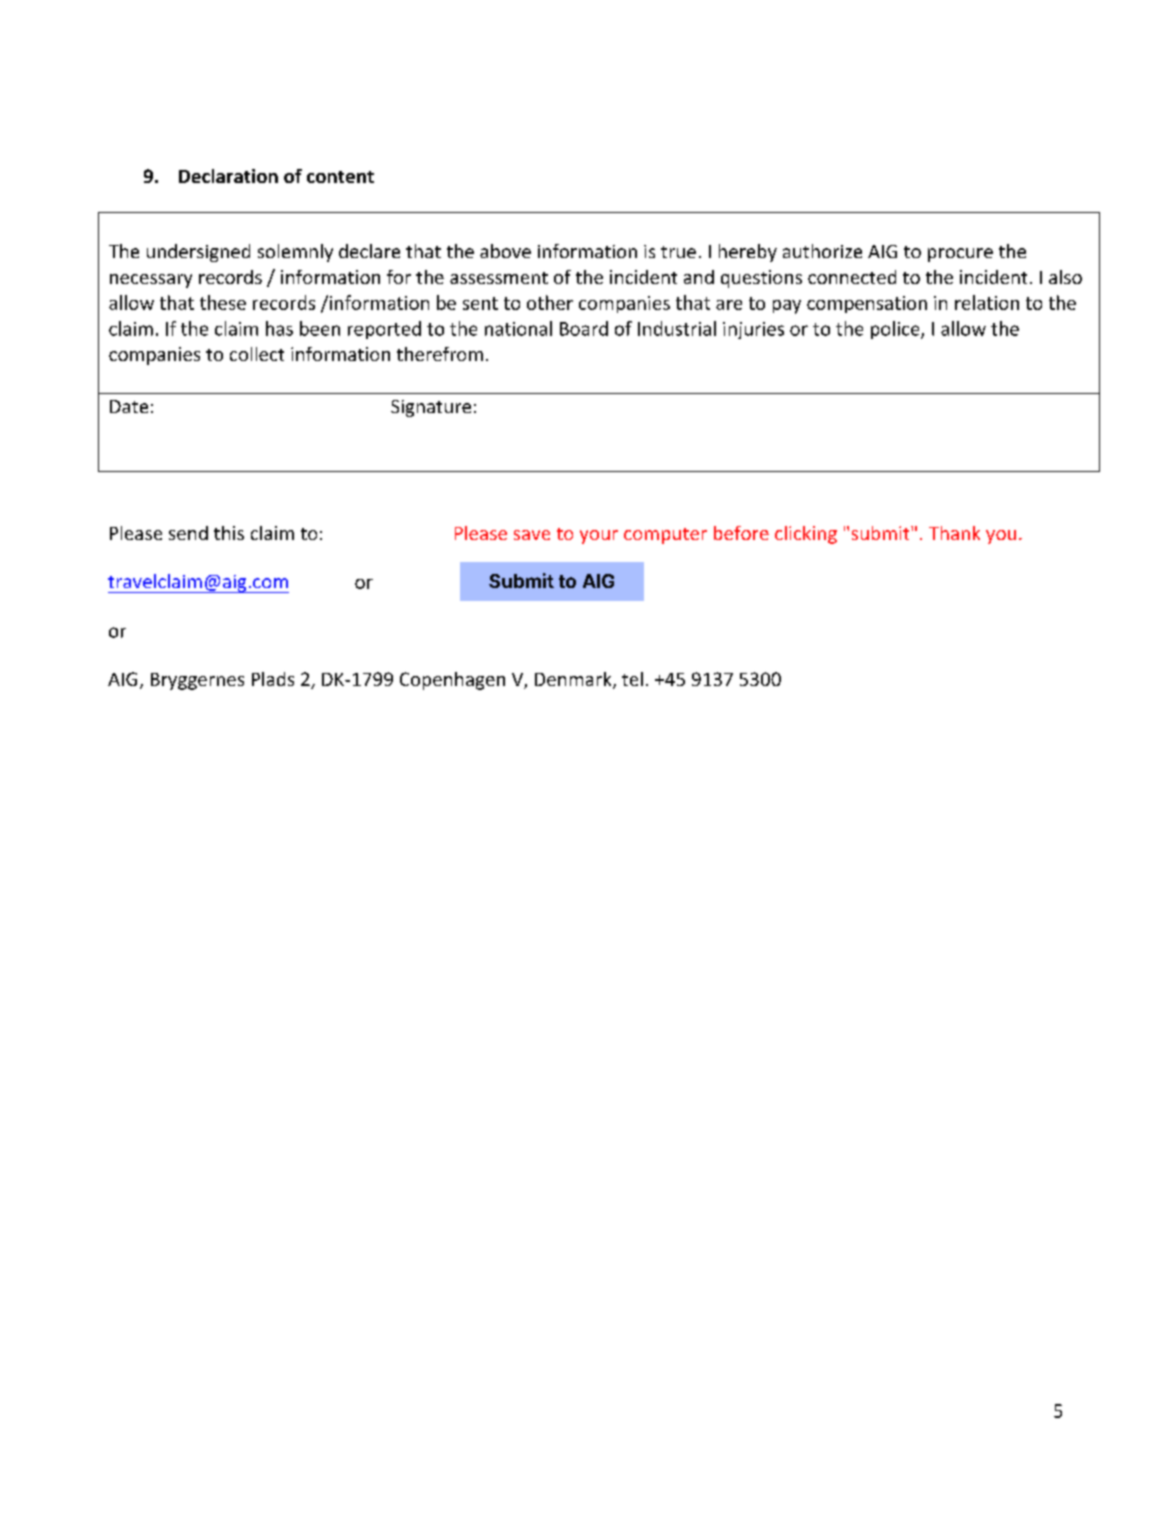 The width and height of the screenshot is (1172, 1517). Describe the element at coordinates (678, 252) in the screenshot. I see `true` at that location.
